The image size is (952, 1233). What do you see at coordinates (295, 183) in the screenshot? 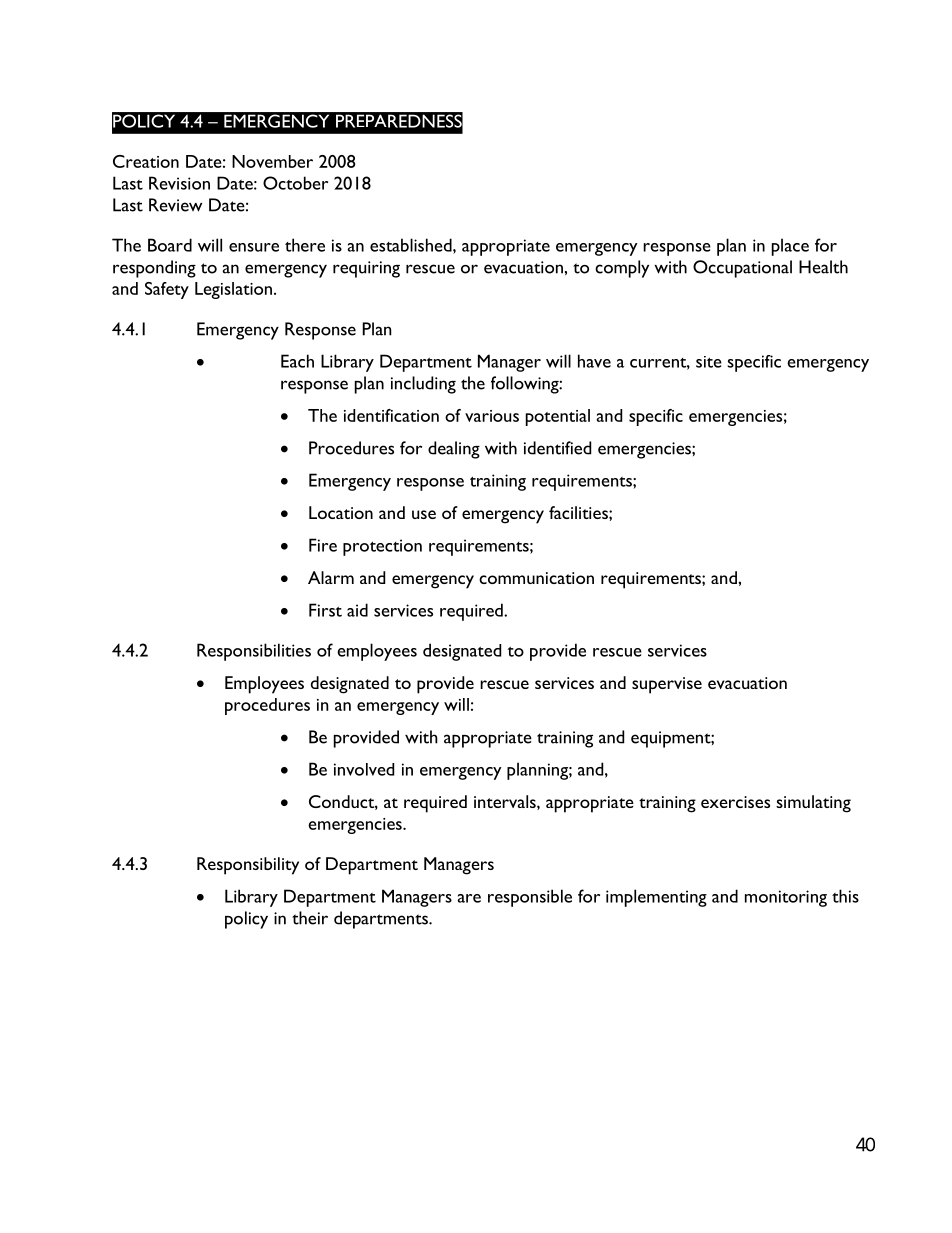
I see `October` at bounding box center [295, 183].
